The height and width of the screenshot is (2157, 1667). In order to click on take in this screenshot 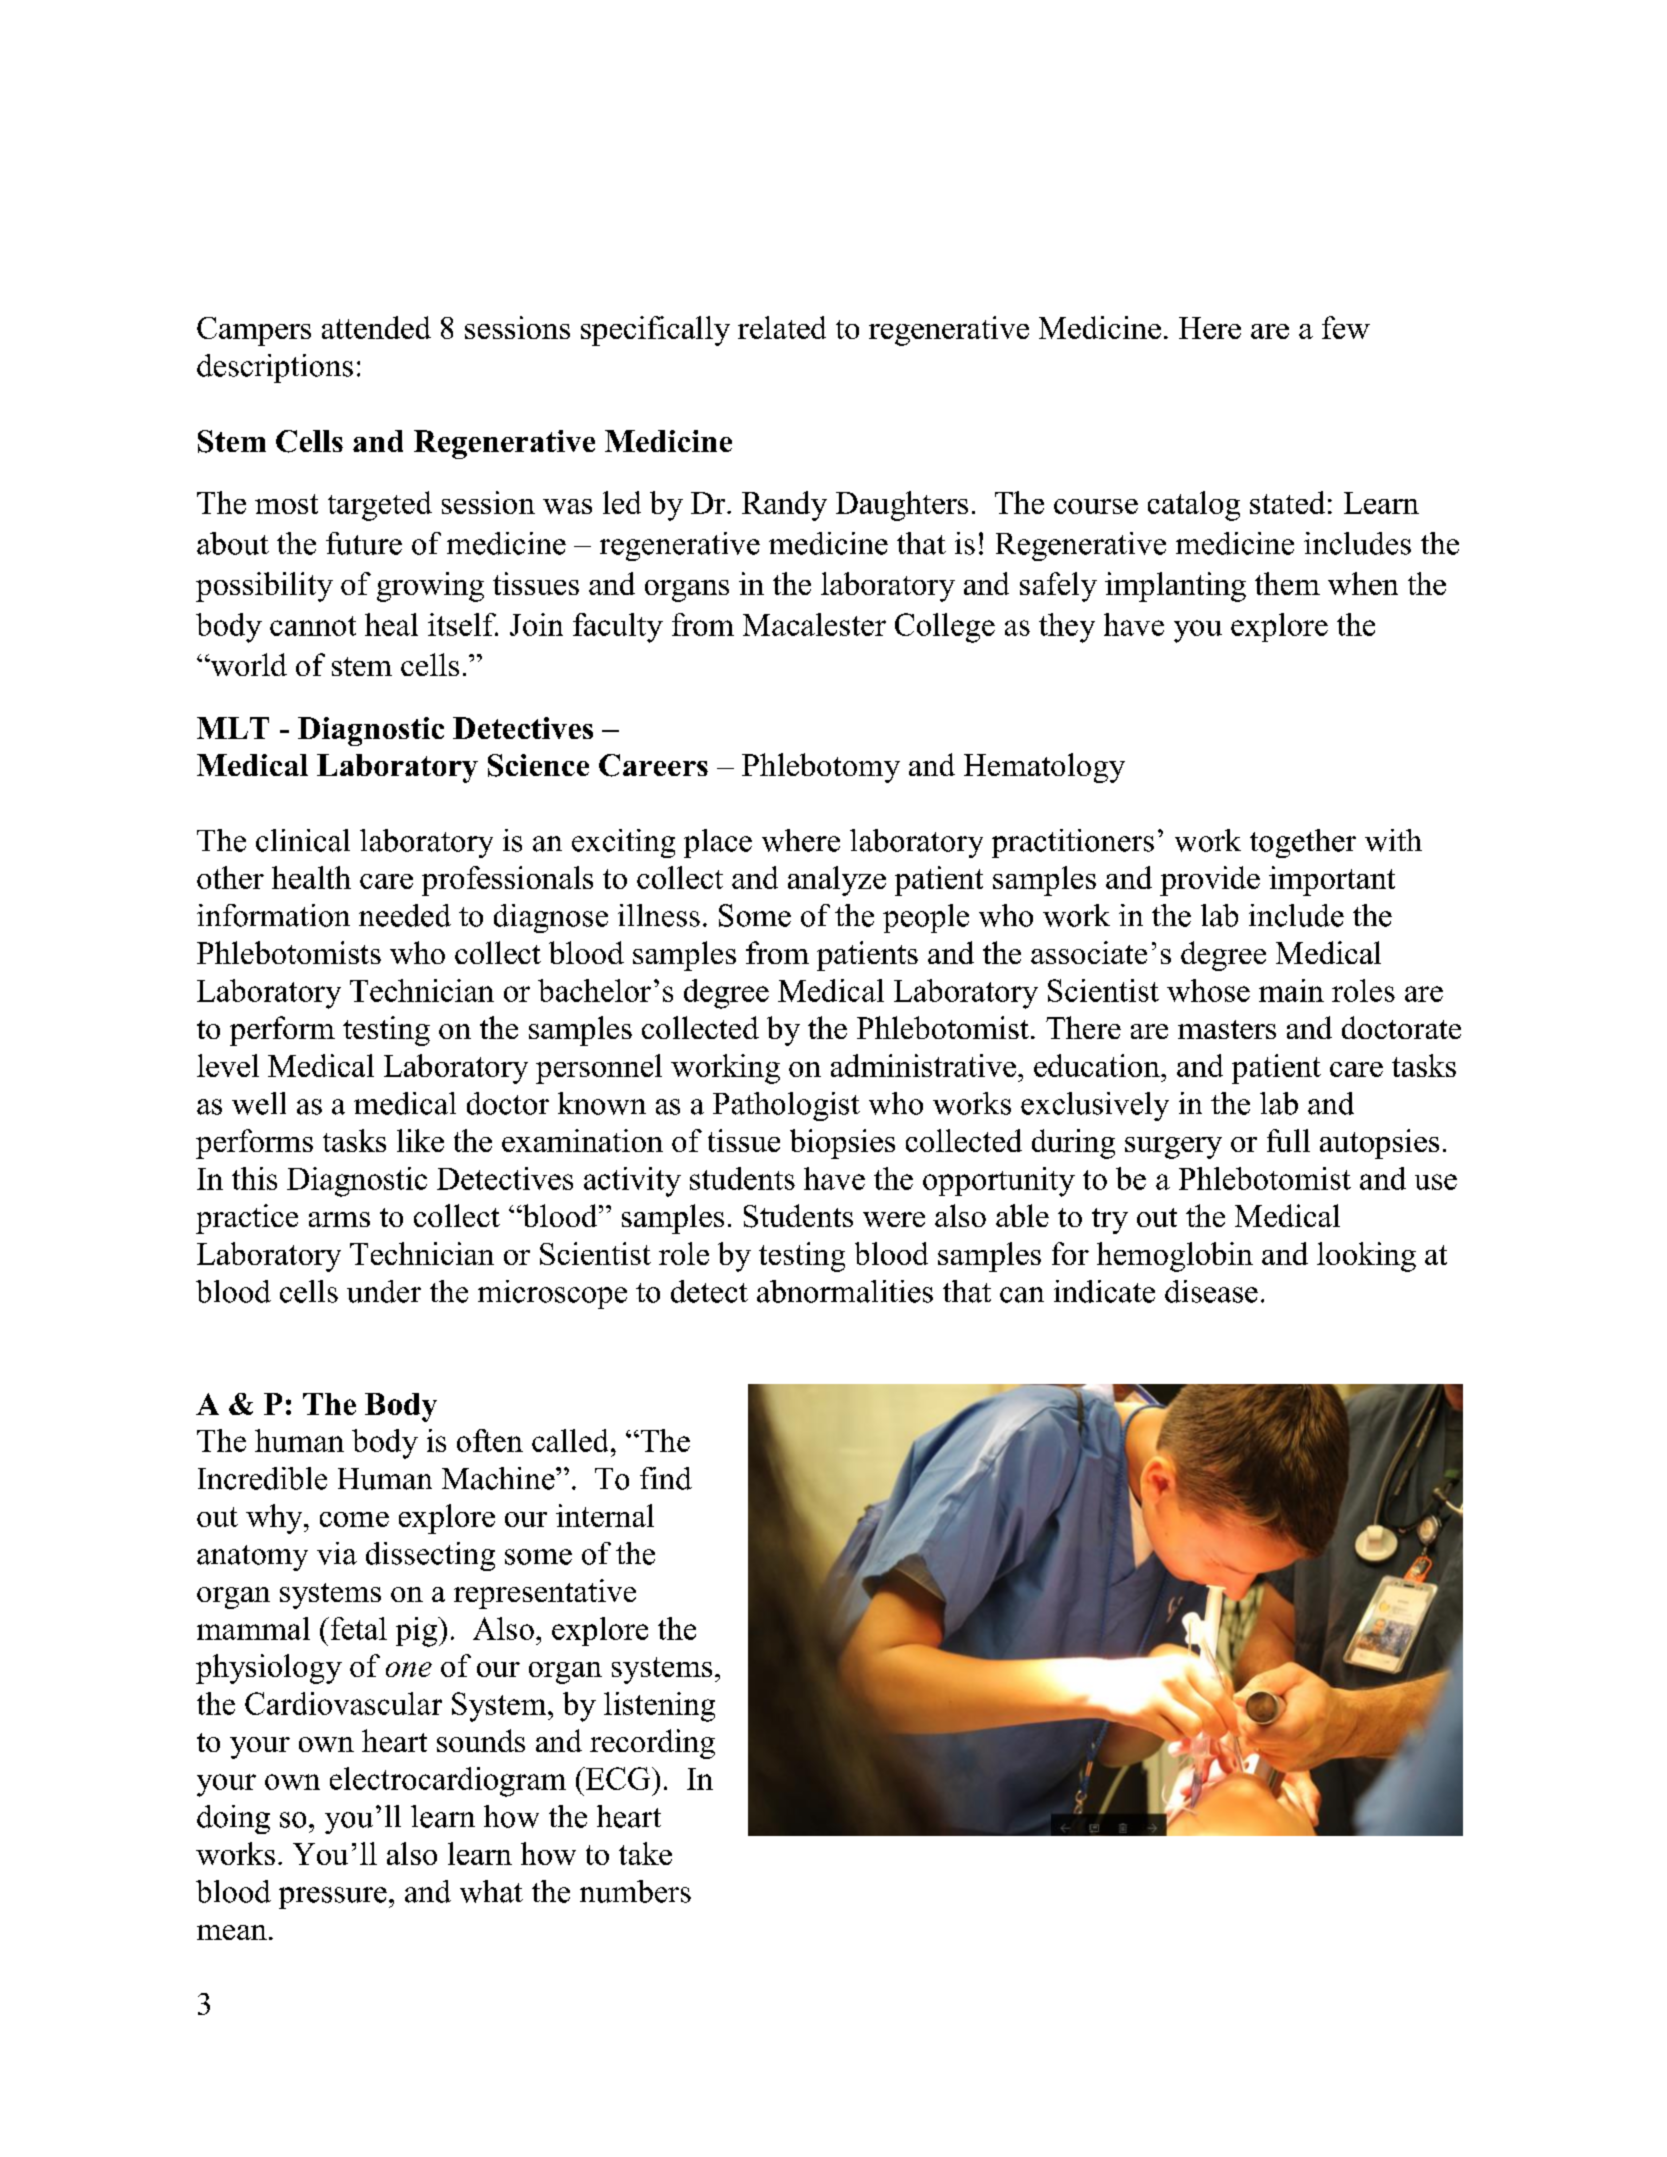, I will do `click(645, 1853)`.
